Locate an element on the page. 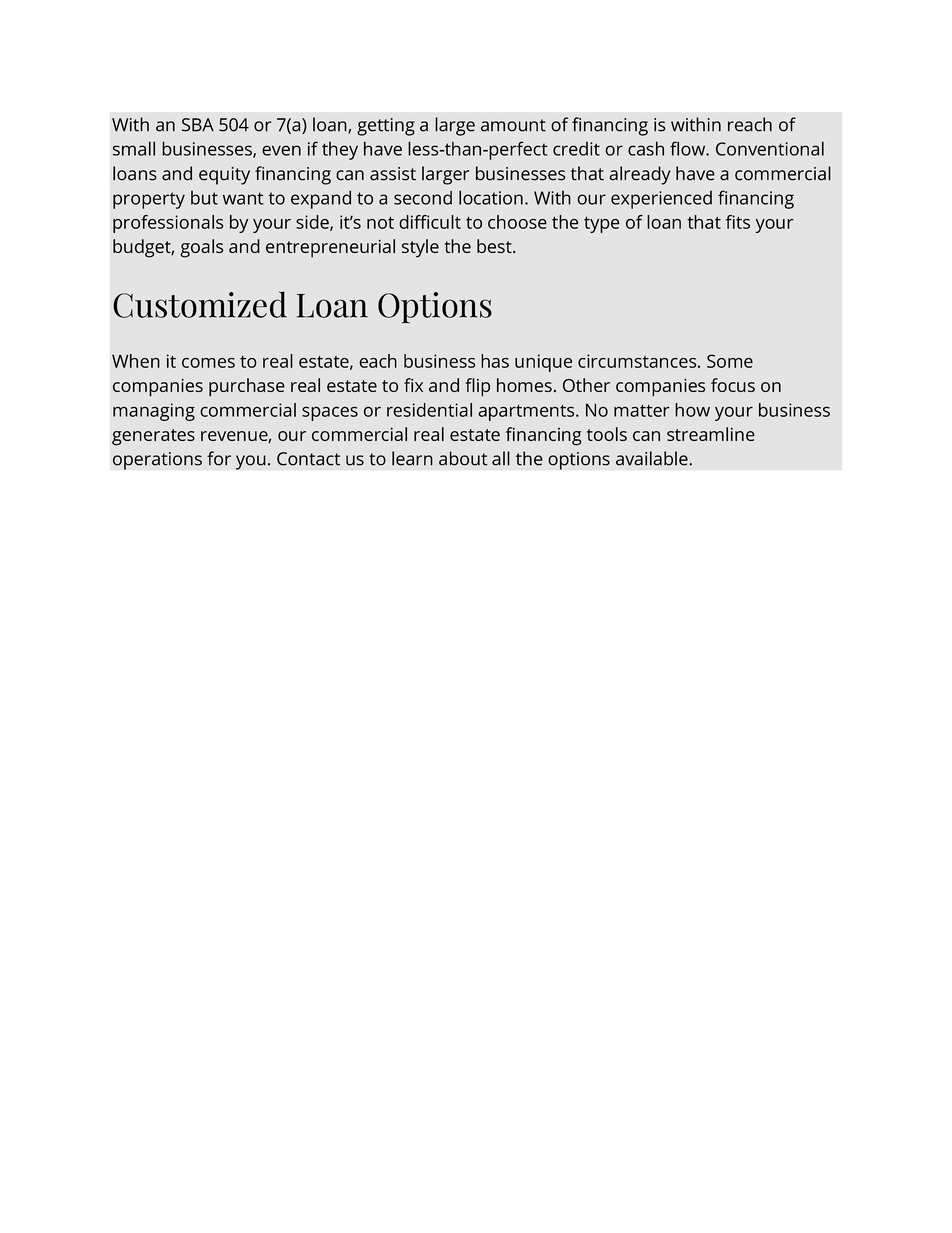 The width and height of the image is (952, 1233). Customized is located at coordinates (200, 304).
